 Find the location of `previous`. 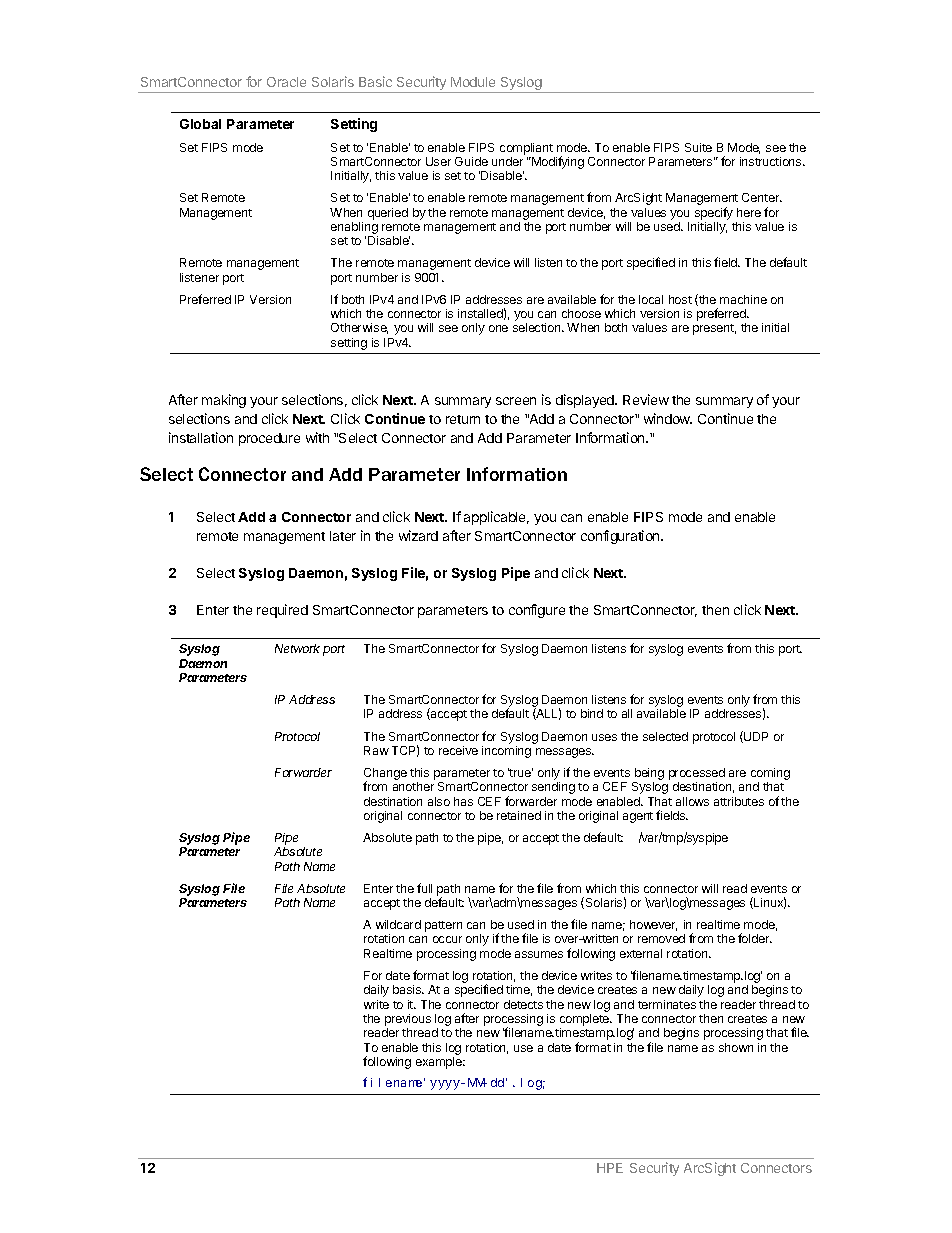

previous is located at coordinates (408, 1020).
